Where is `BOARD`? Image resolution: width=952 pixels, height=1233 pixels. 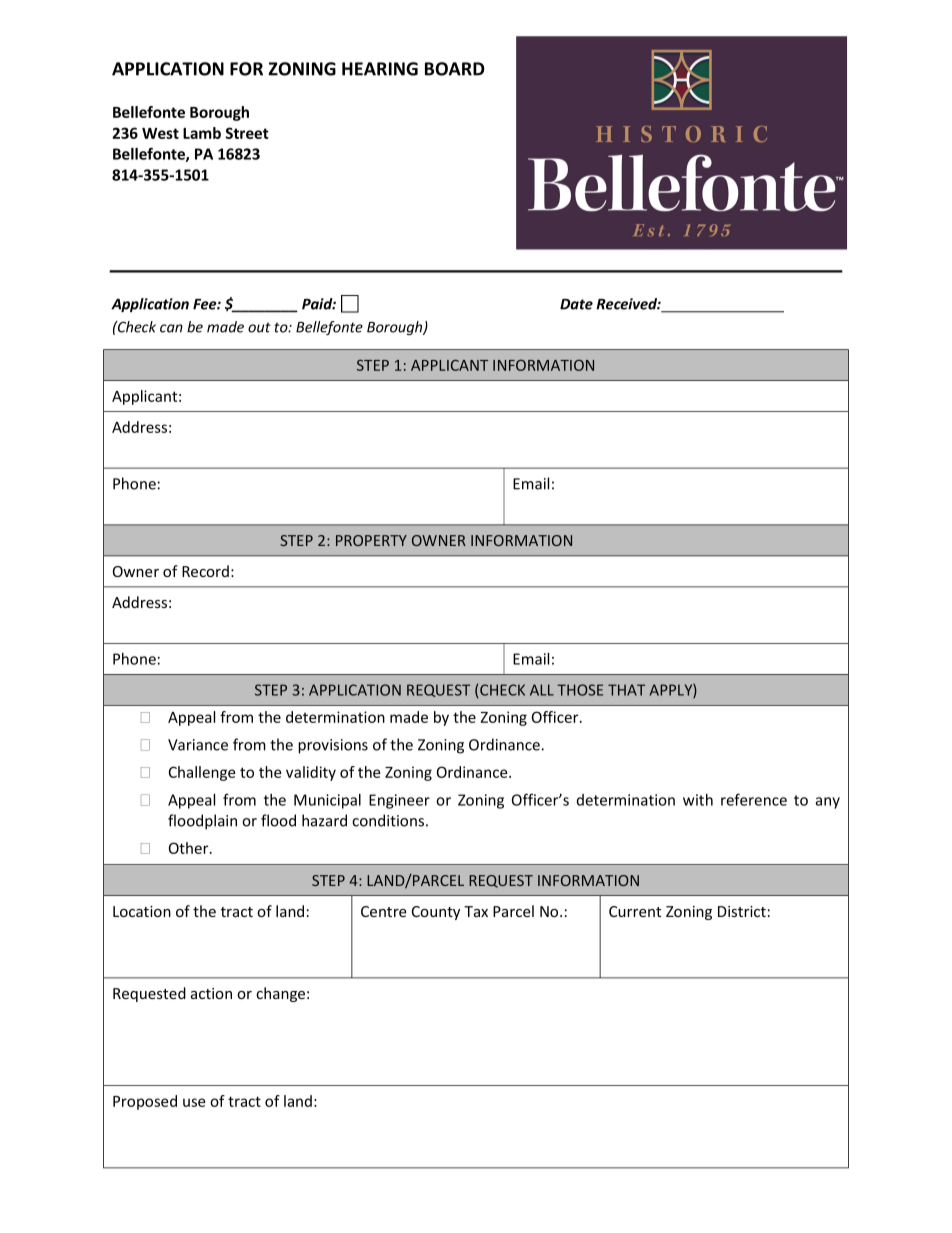 BOARD is located at coordinates (455, 69).
